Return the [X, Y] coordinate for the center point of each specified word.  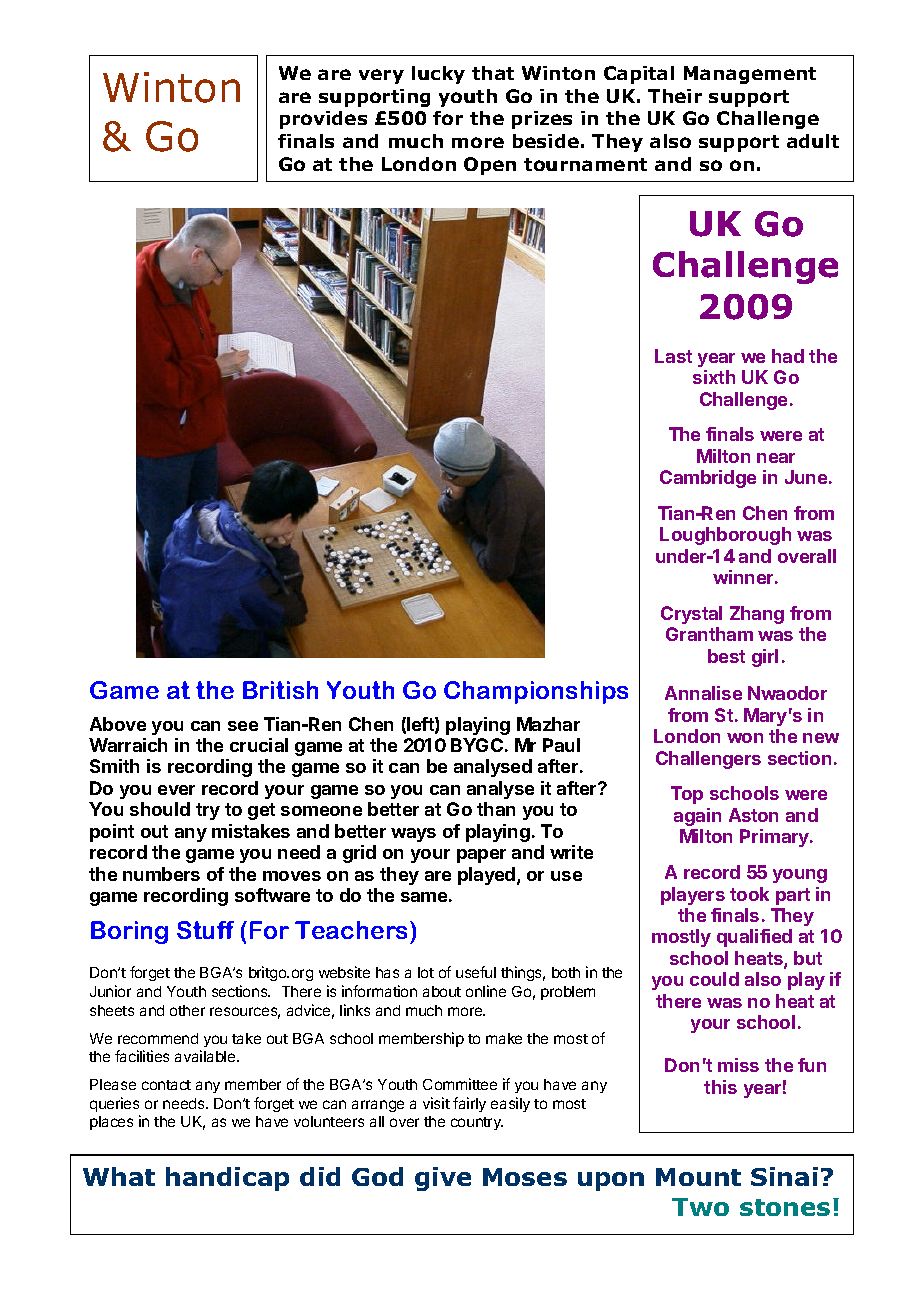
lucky [438, 75]
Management [750, 75]
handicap [227, 1179]
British [280, 690]
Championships [536, 692]
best [726, 656]
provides [323, 120]
